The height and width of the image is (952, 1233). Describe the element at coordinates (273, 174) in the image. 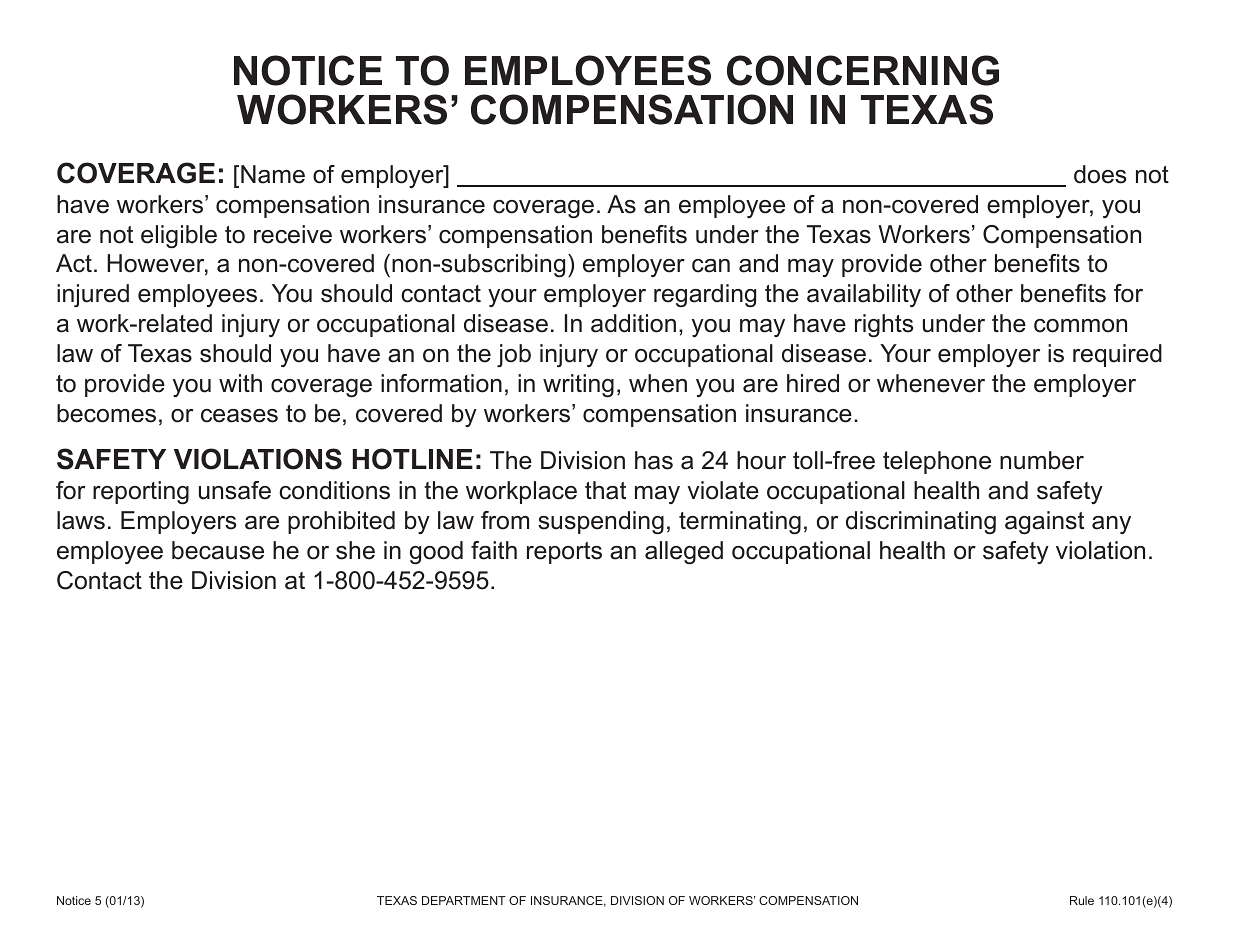

I see `Name` at that location.
